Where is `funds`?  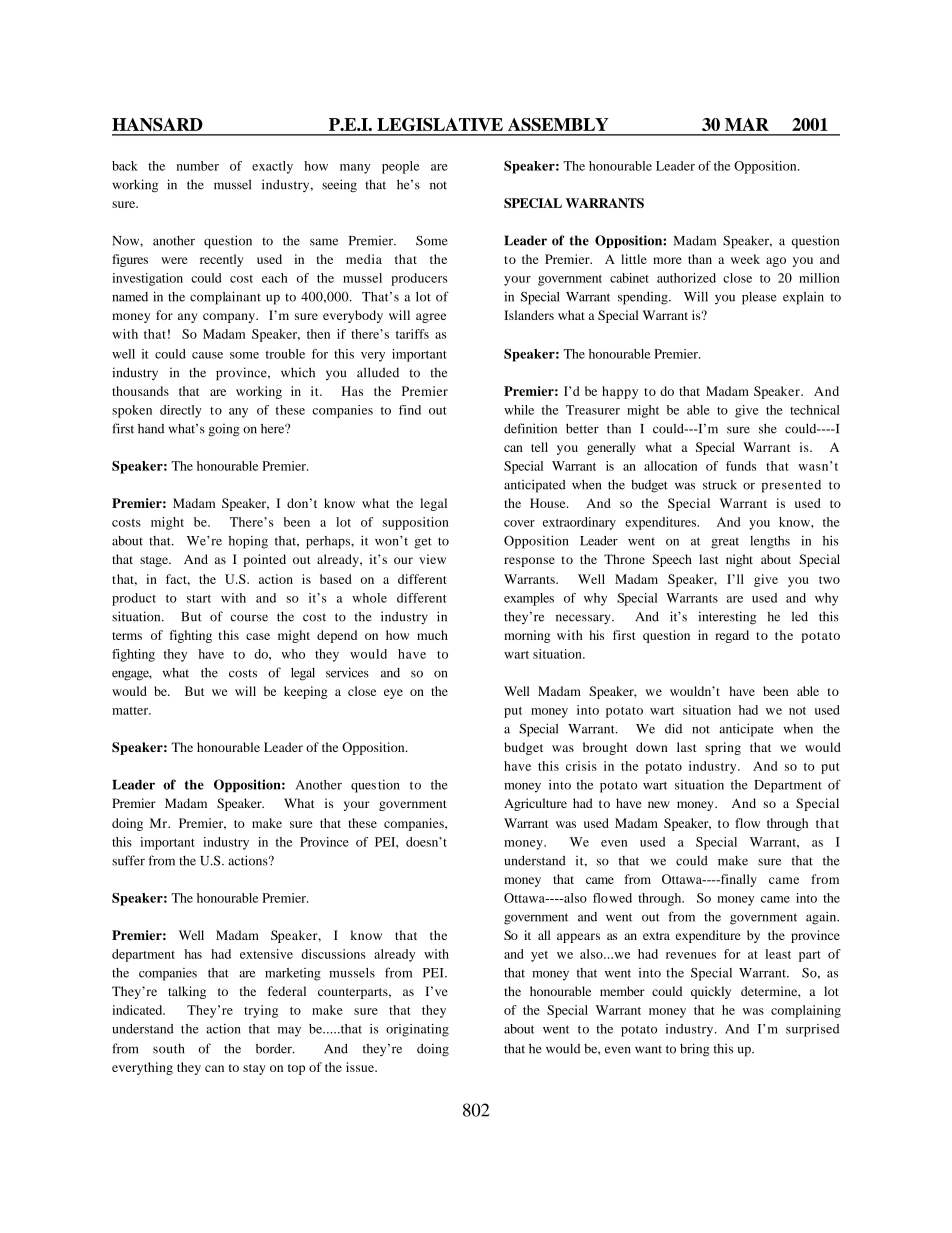
funds is located at coordinates (741, 466).
